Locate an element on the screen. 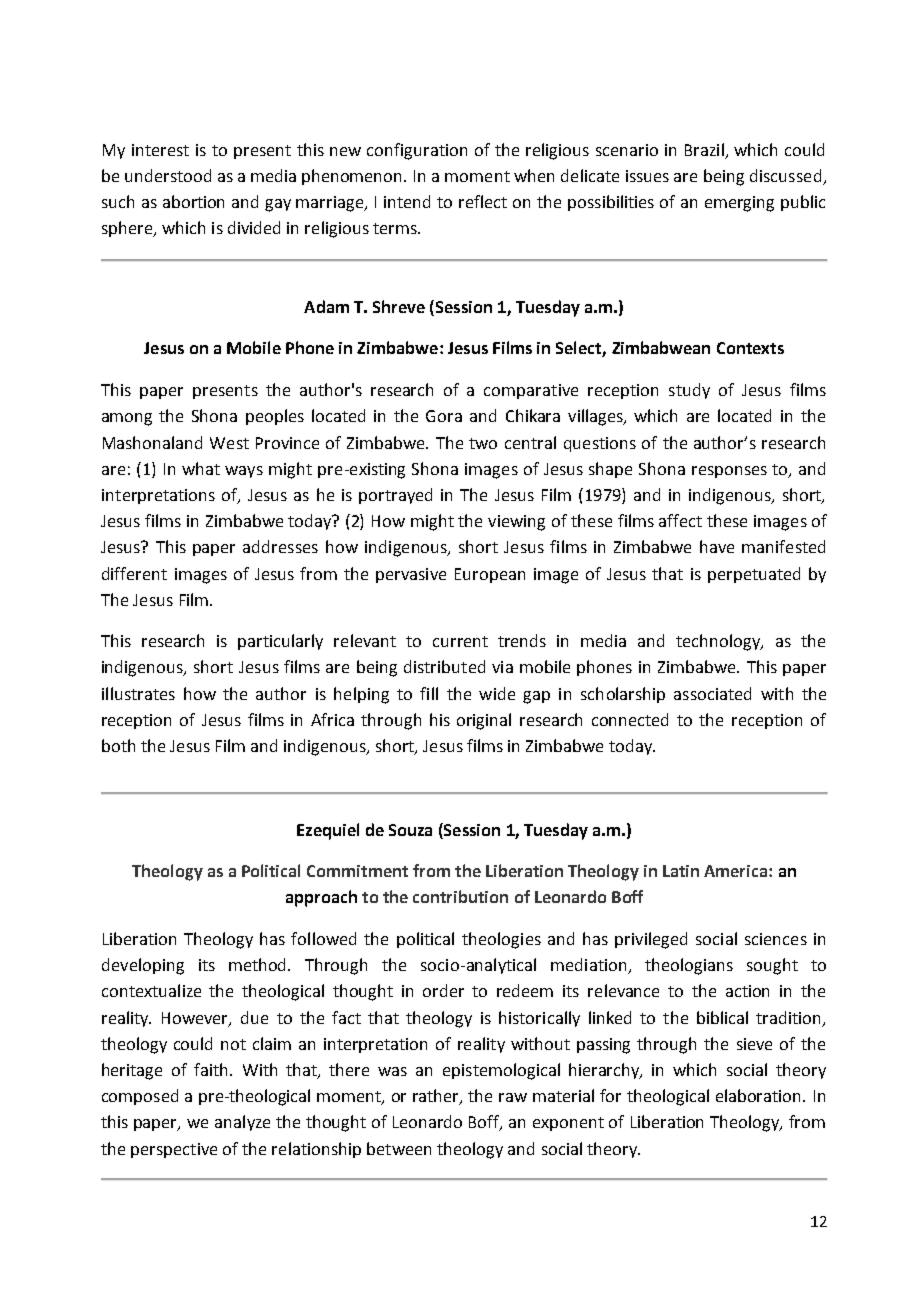  emerging is located at coordinates (739, 204).
